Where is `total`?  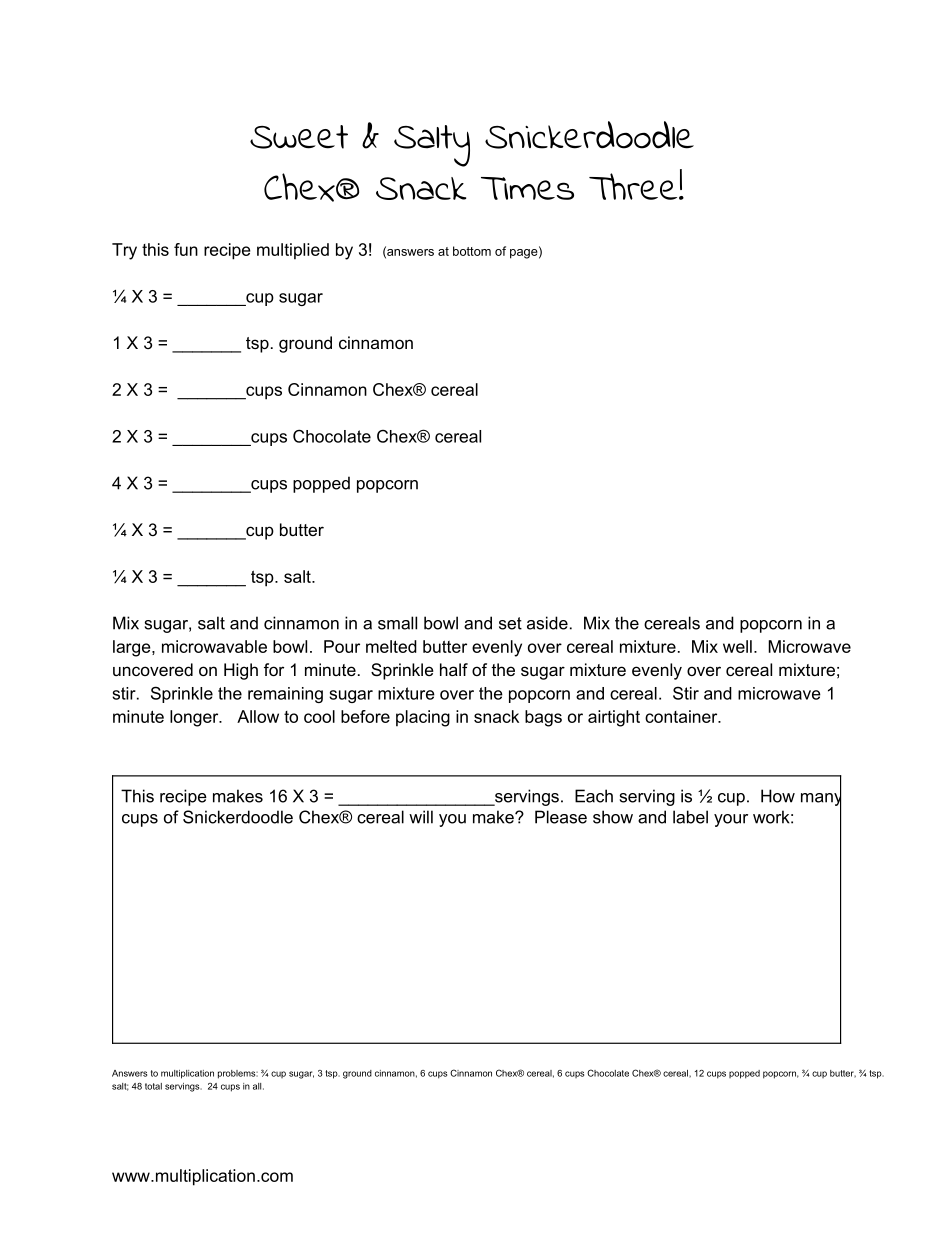
total is located at coordinates (153, 1086).
